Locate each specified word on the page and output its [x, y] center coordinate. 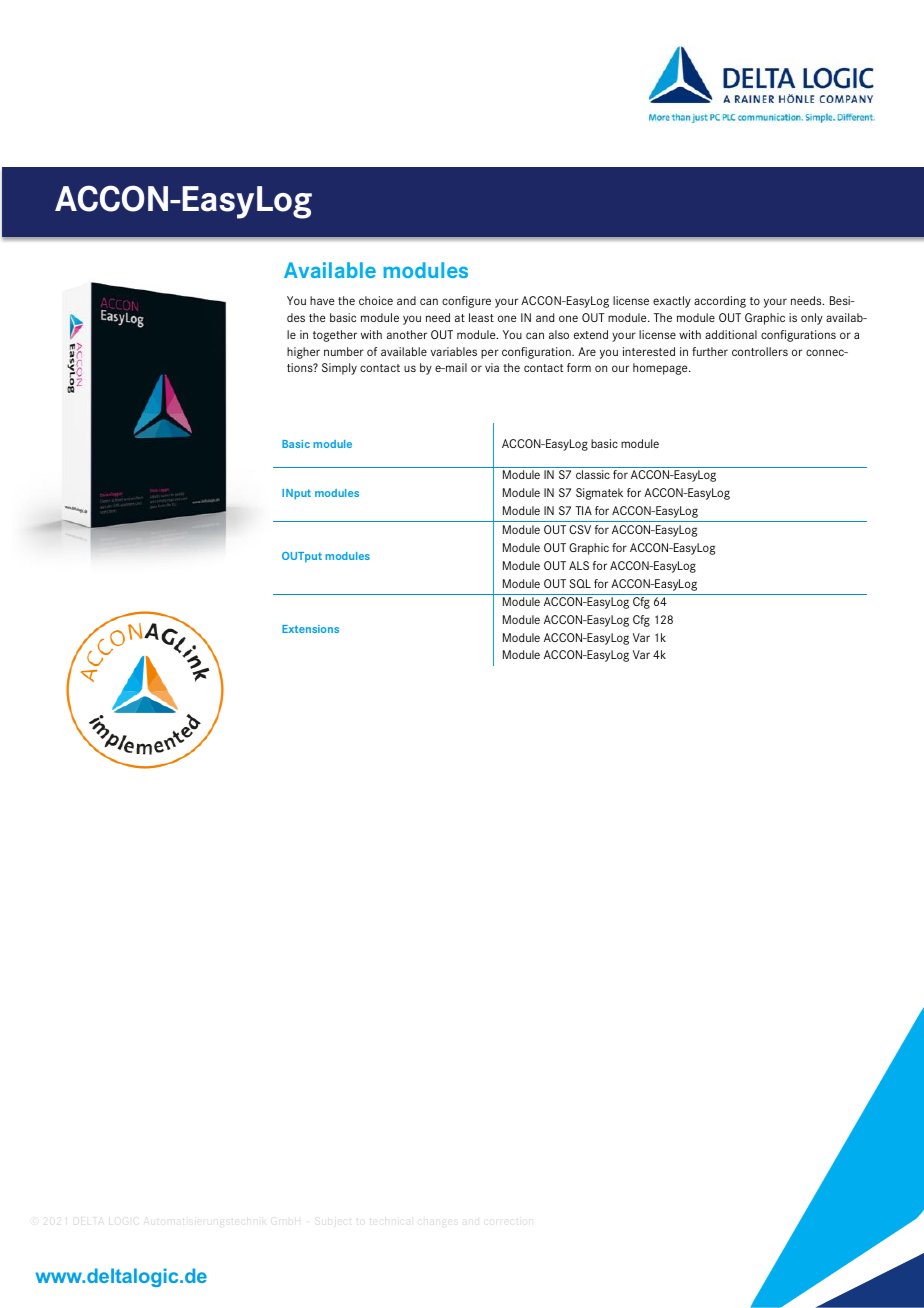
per [490, 354]
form [579, 367]
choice [376, 300]
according [720, 302]
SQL [580, 583]
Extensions [310, 629]
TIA [584, 510]
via [492, 367]
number [344, 351]
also [559, 334]
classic [593, 474]
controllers [760, 351]
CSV [580, 529]
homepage [661, 369]
